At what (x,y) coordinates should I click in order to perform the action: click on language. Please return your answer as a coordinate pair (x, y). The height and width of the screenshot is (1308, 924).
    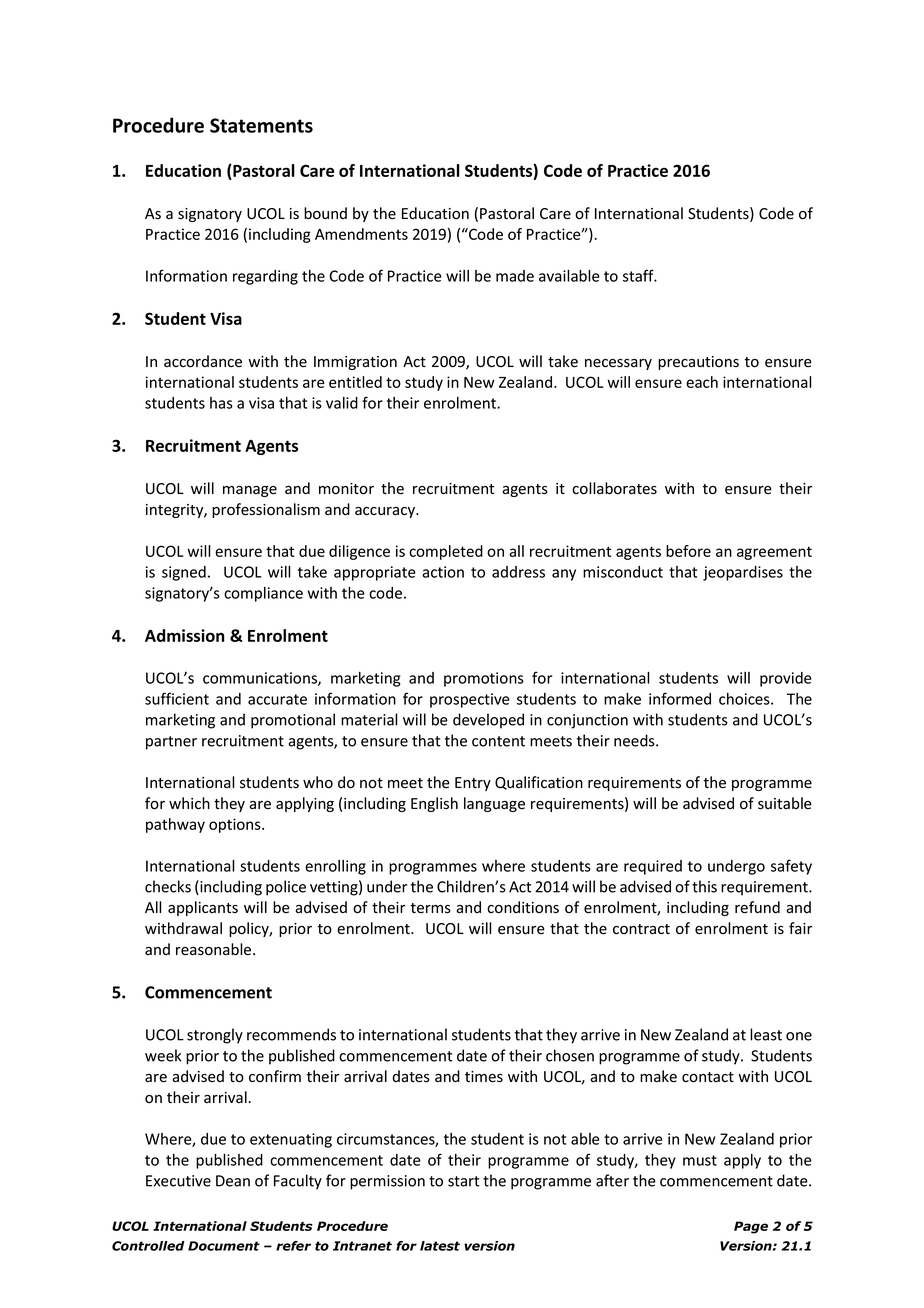
    Looking at the image, I should click on (494, 804).
